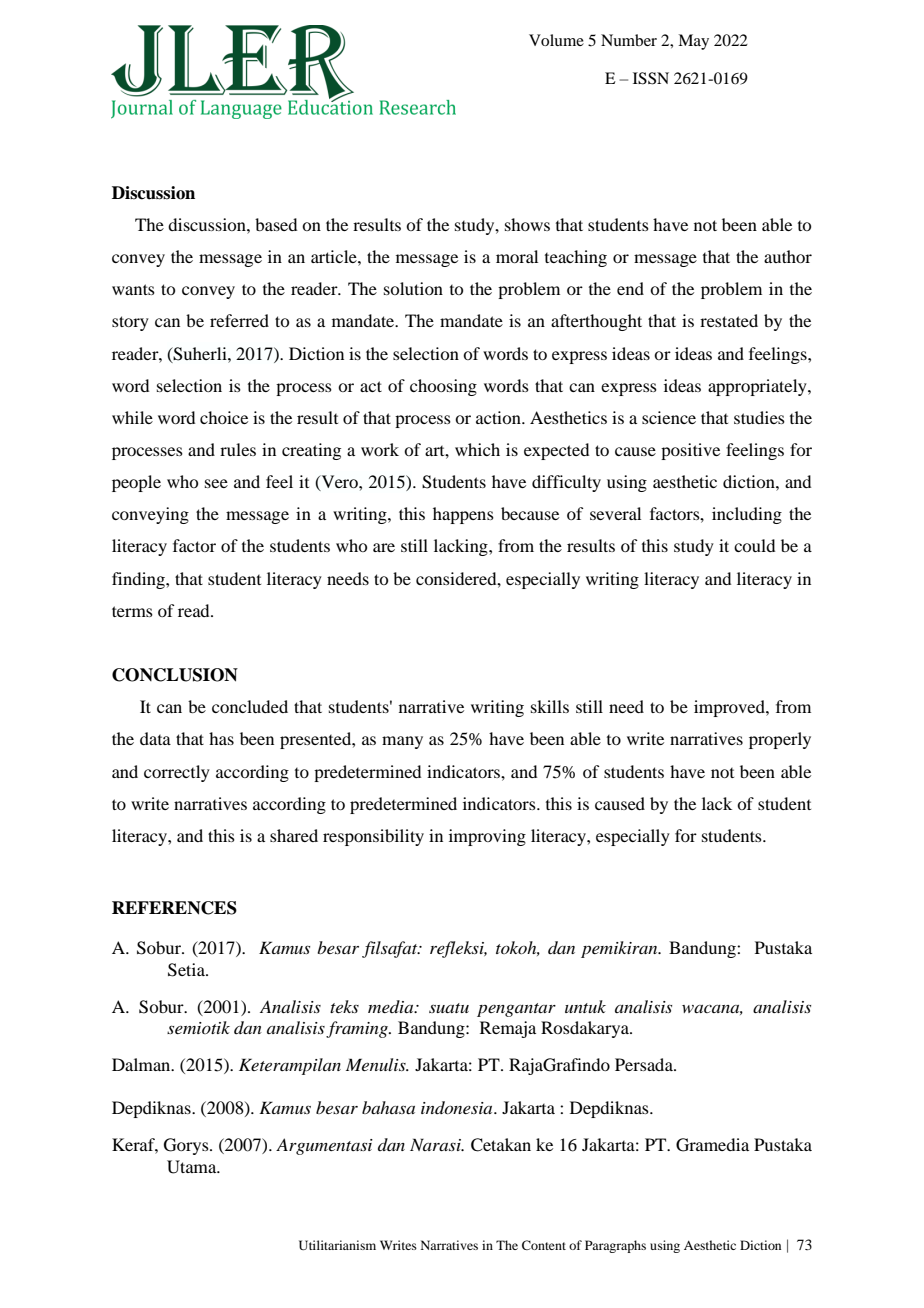 The height and width of the screenshot is (1308, 924). Describe the element at coordinates (693, 42) in the screenshot. I see `May` at that location.
